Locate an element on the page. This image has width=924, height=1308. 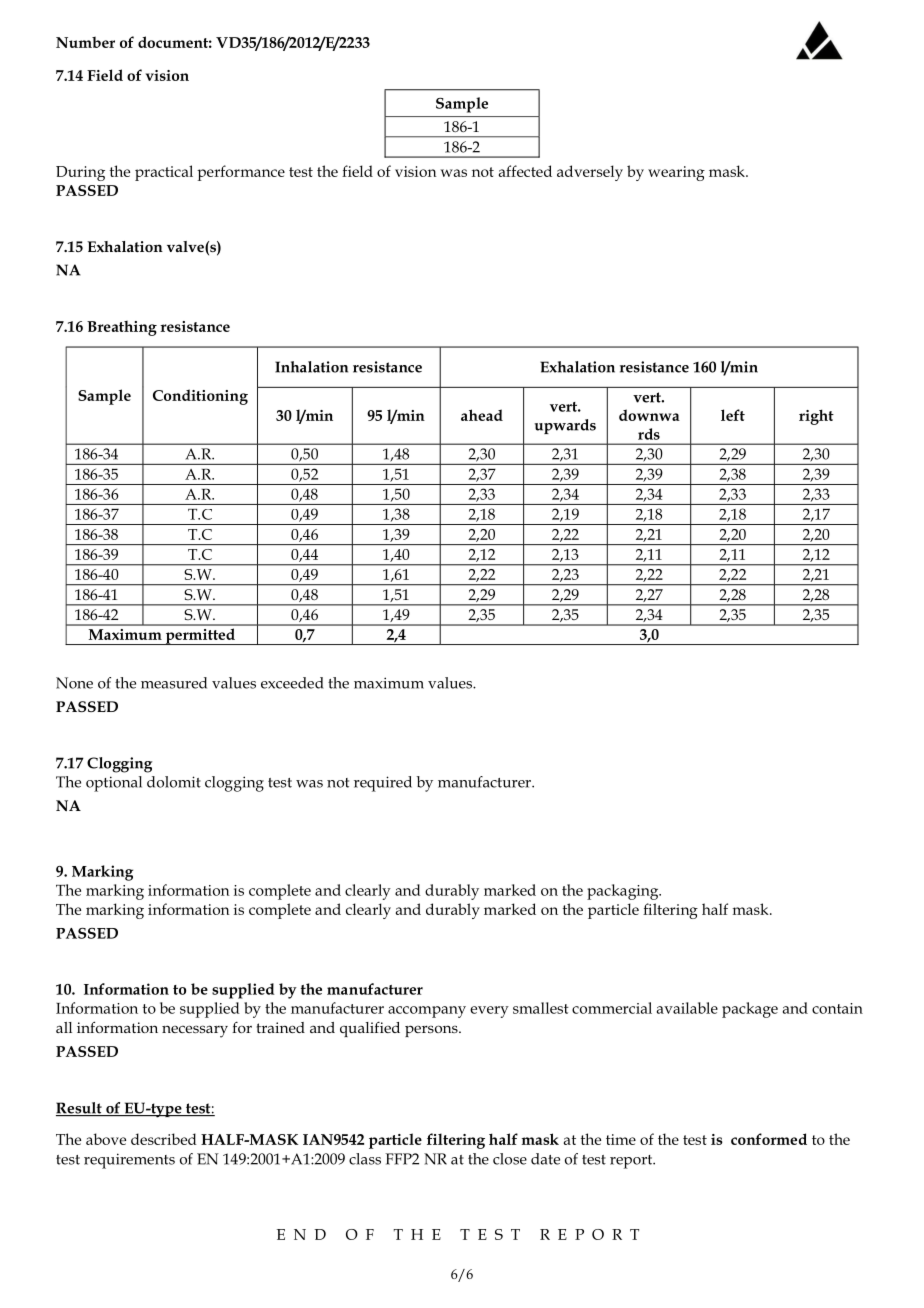
ahead is located at coordinates (482, 415).
